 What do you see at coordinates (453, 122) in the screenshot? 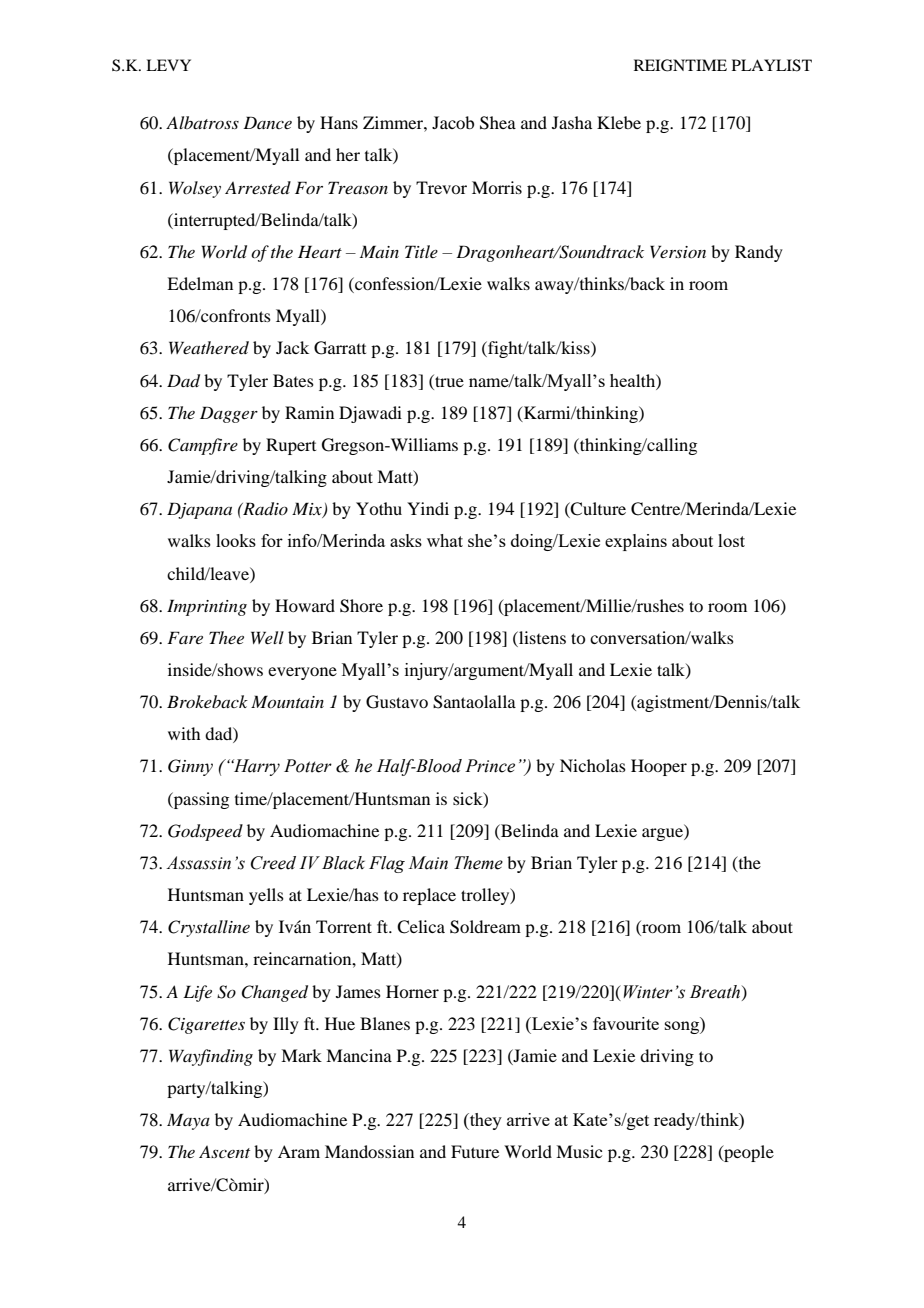
I see `Jacob` at bounding box center [453, 122].
